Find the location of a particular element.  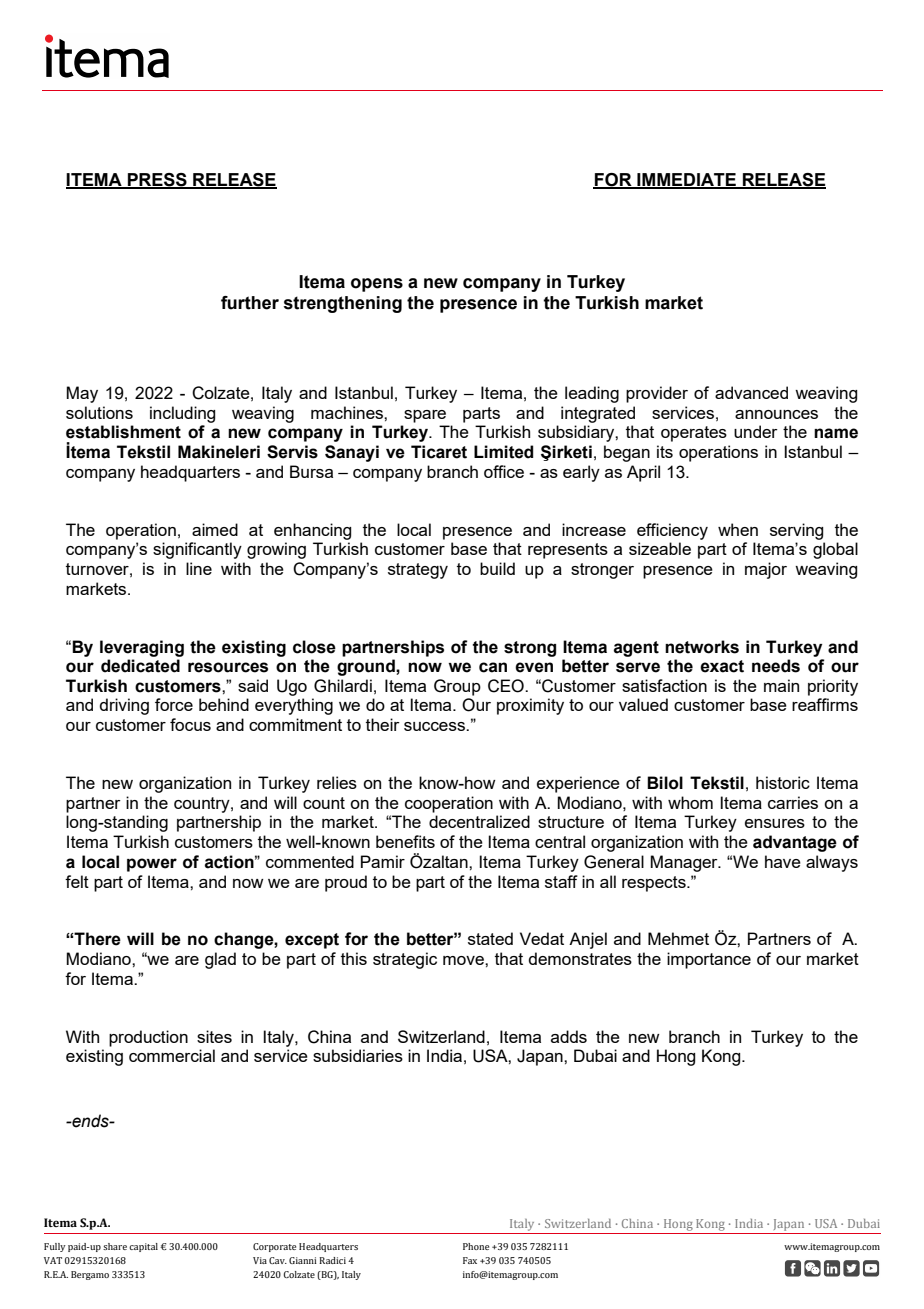

production is located at coordinates (148, 1038).
